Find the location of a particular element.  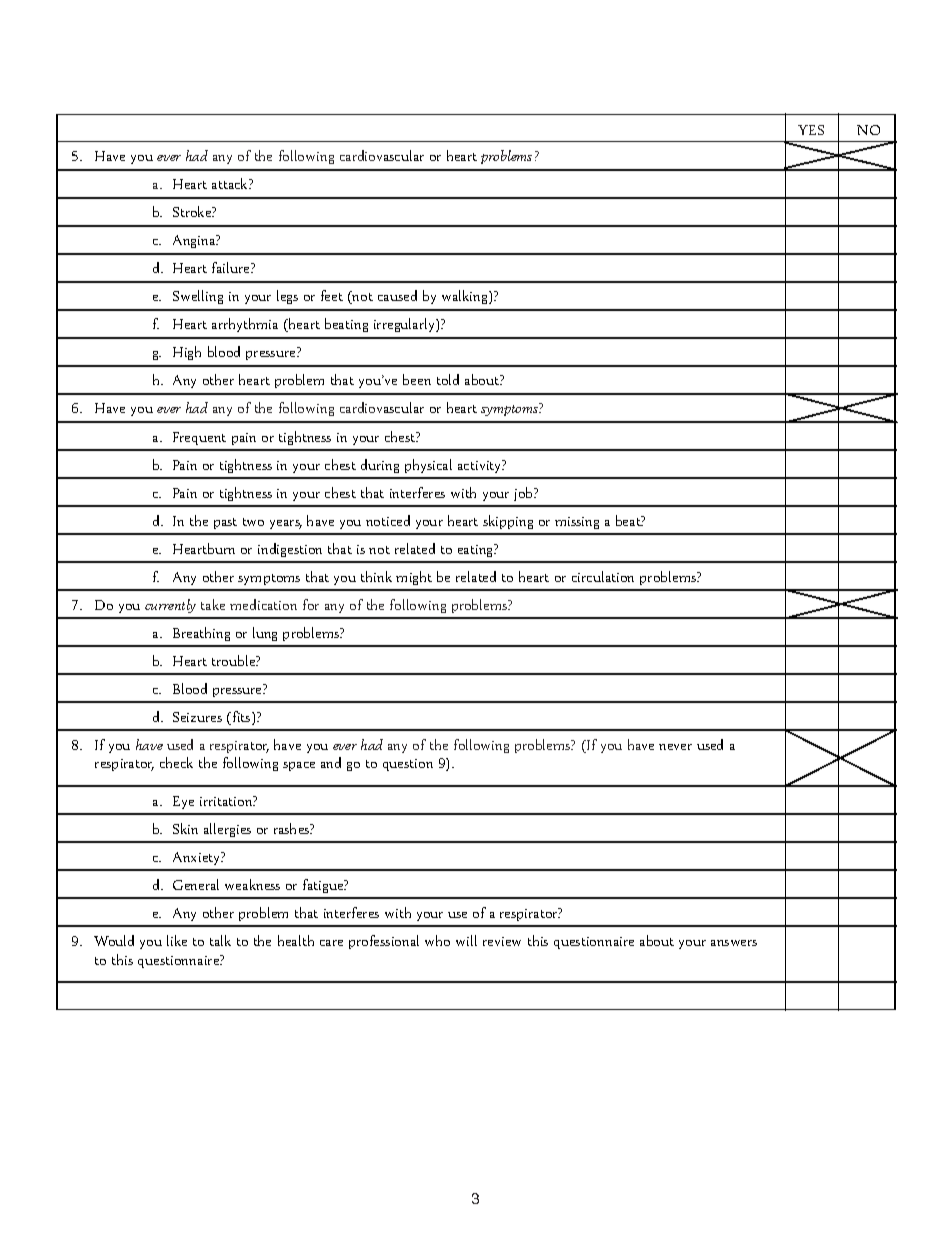

High is located at coordinates (187, 353).
